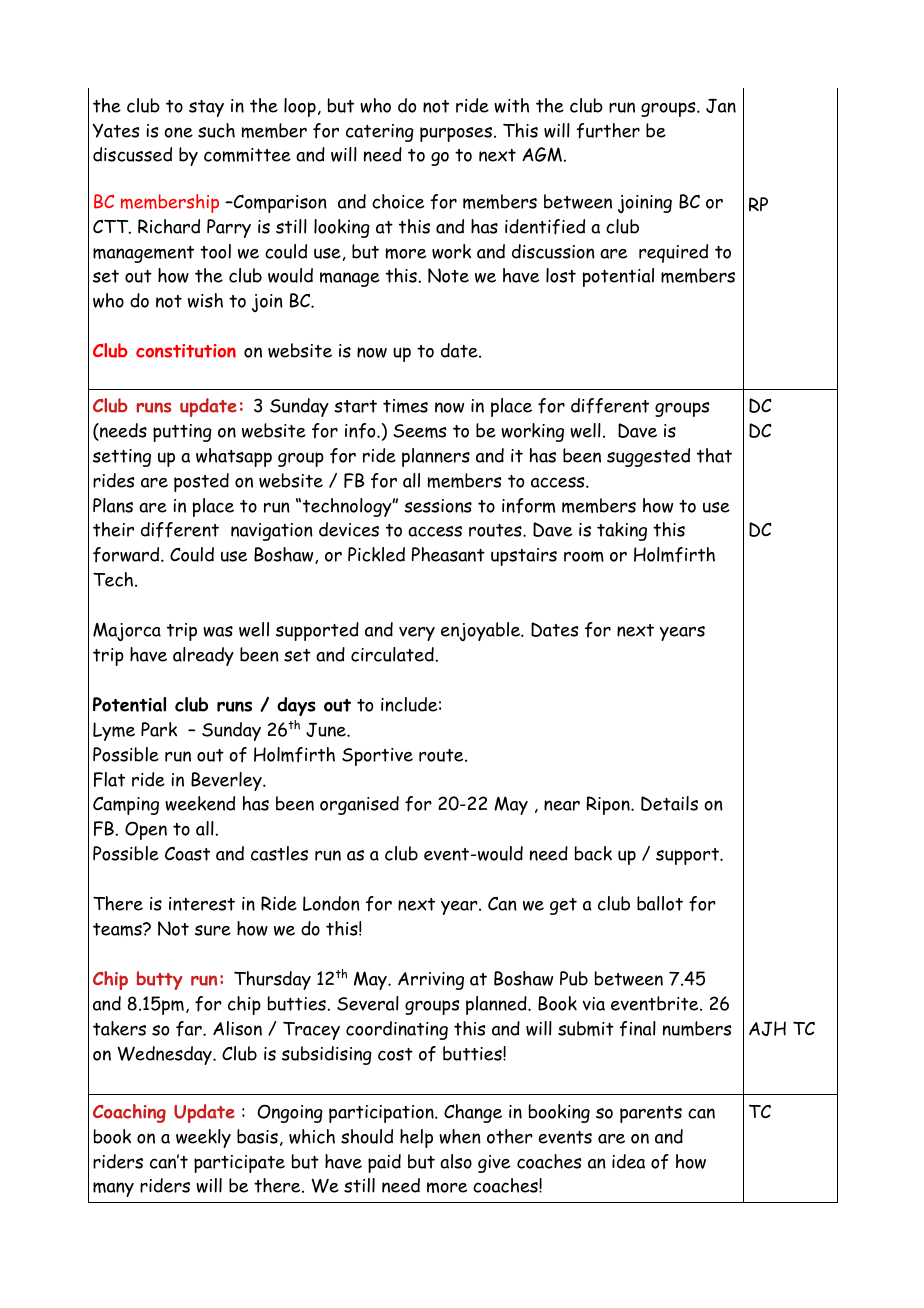 The height and width of the screenshot is (1308, 924). Describe the element at coordinates (178, 132) in the screenshot. I see `one` at that location.
